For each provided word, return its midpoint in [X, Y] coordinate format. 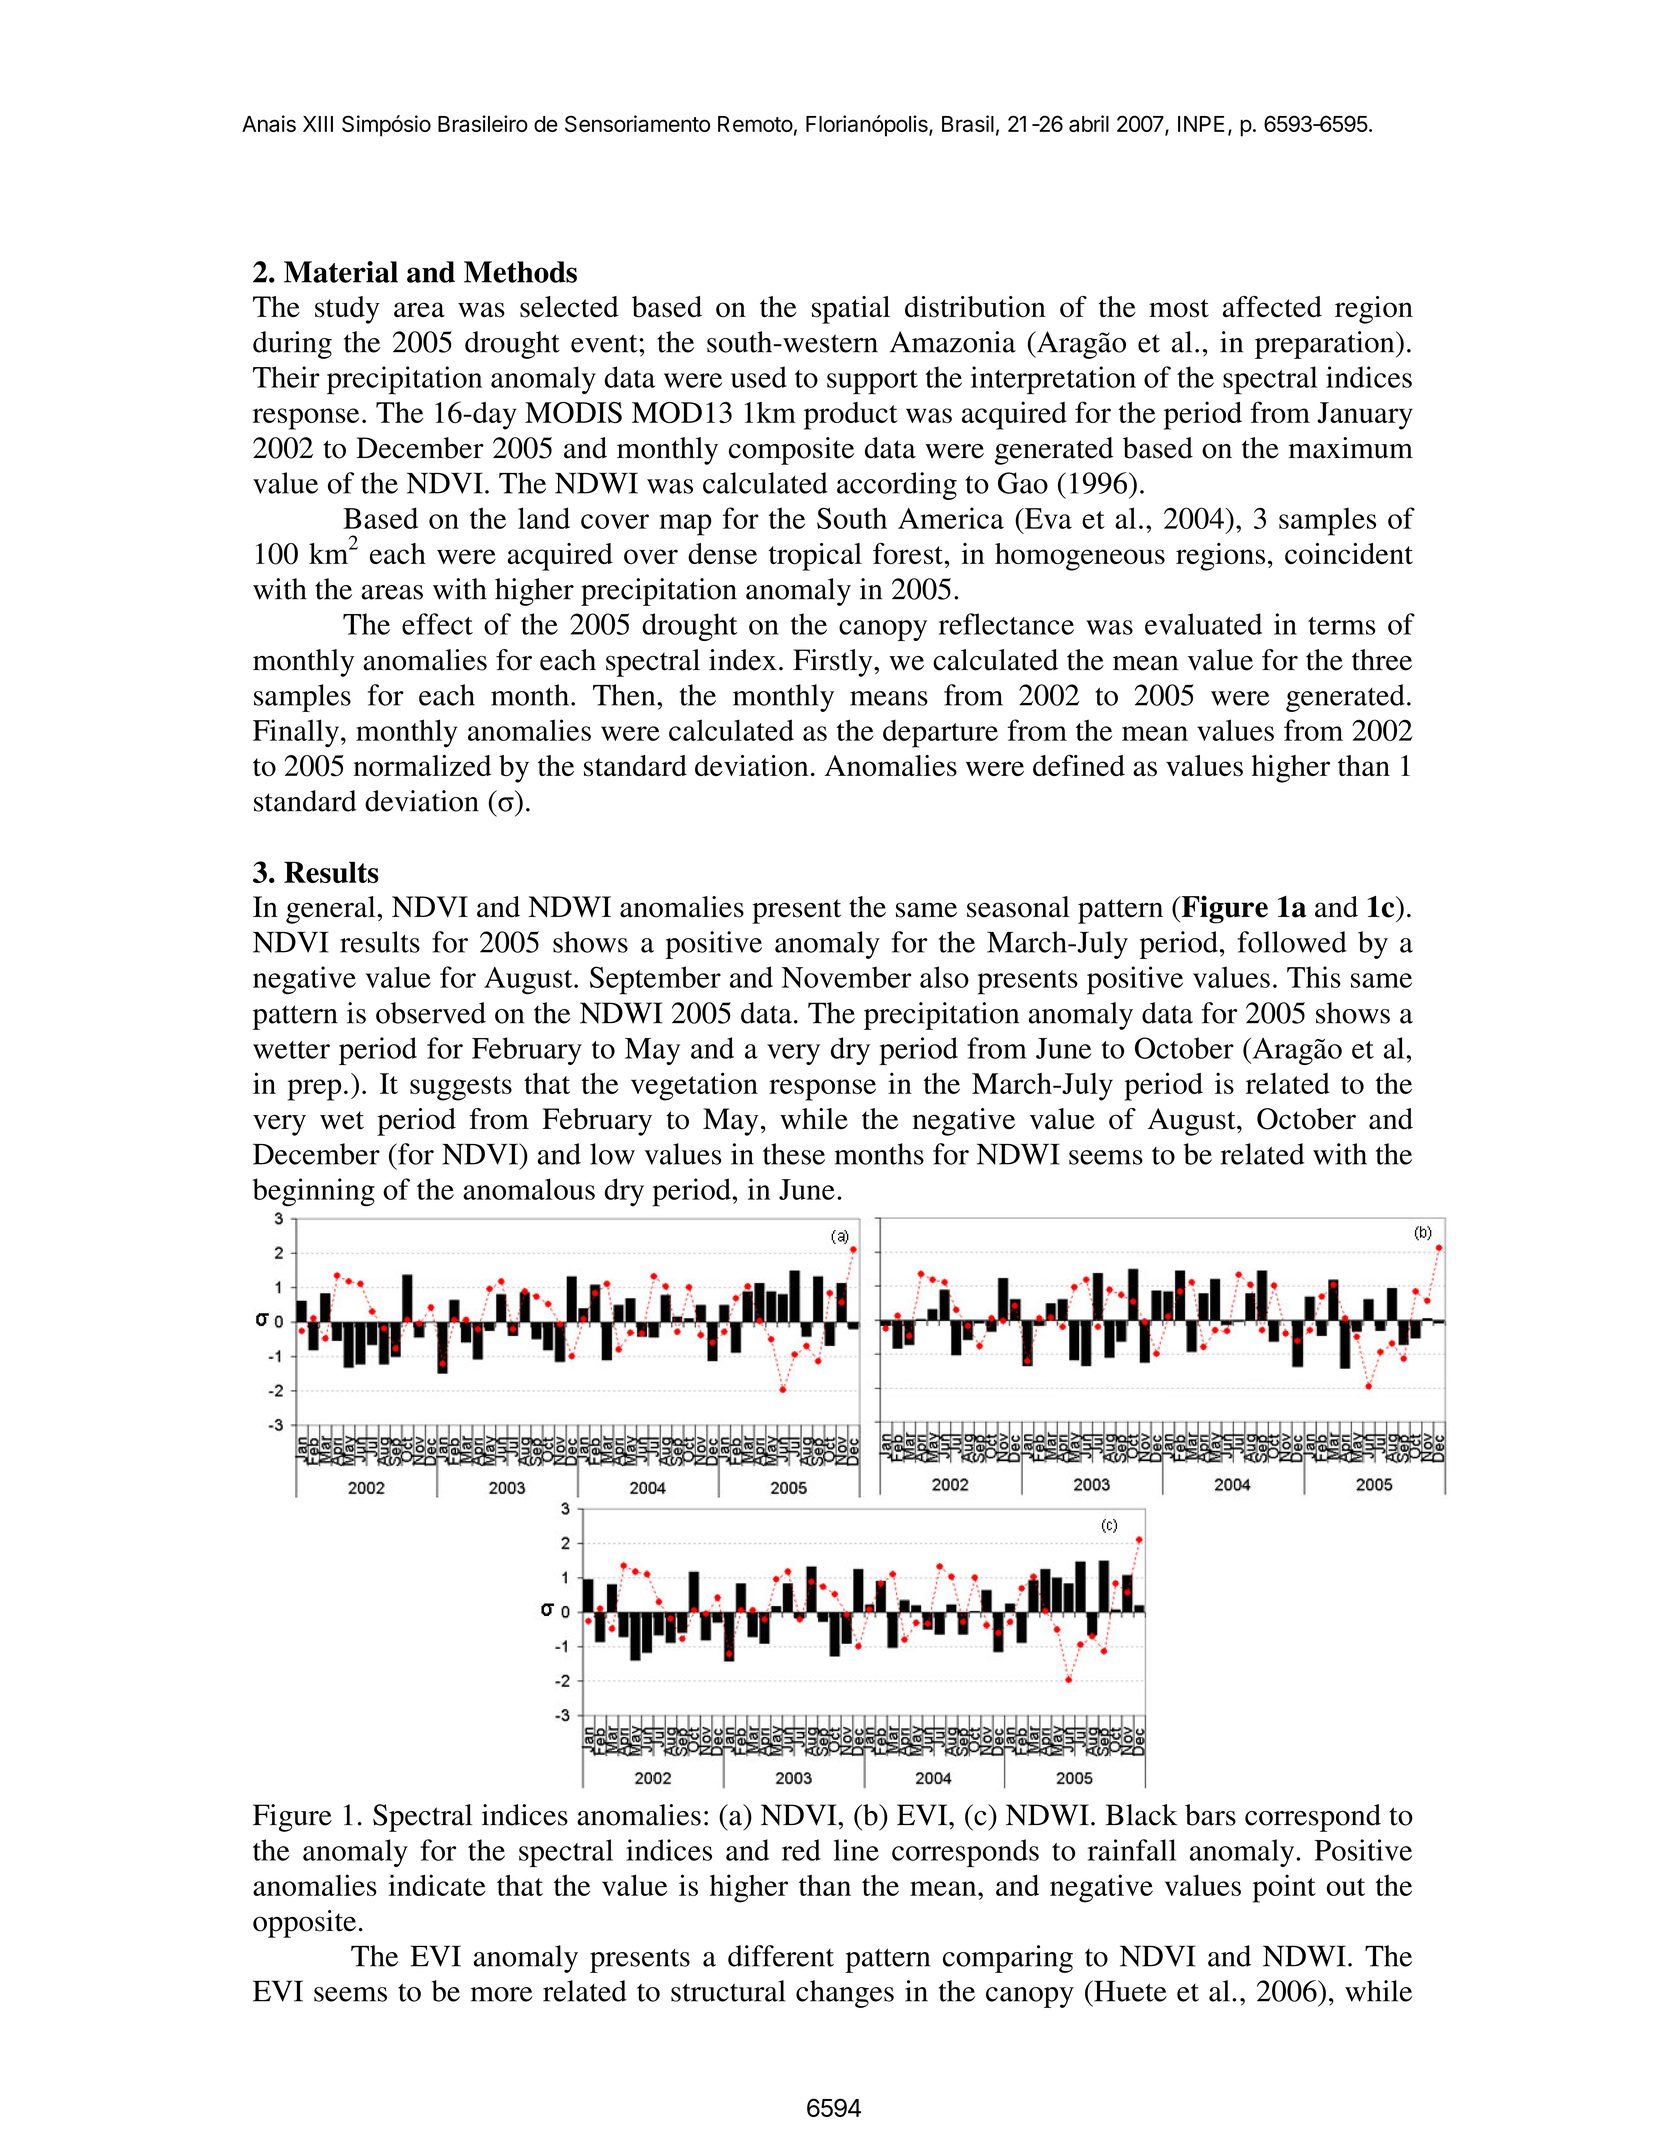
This [1314, 977]
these [794, 1154]
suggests [461, 1088]
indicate [437, 1885]
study [347, 310]
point [1284, 1888]
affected [1272, 307]
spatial [851, 310]
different [781, 1956]
